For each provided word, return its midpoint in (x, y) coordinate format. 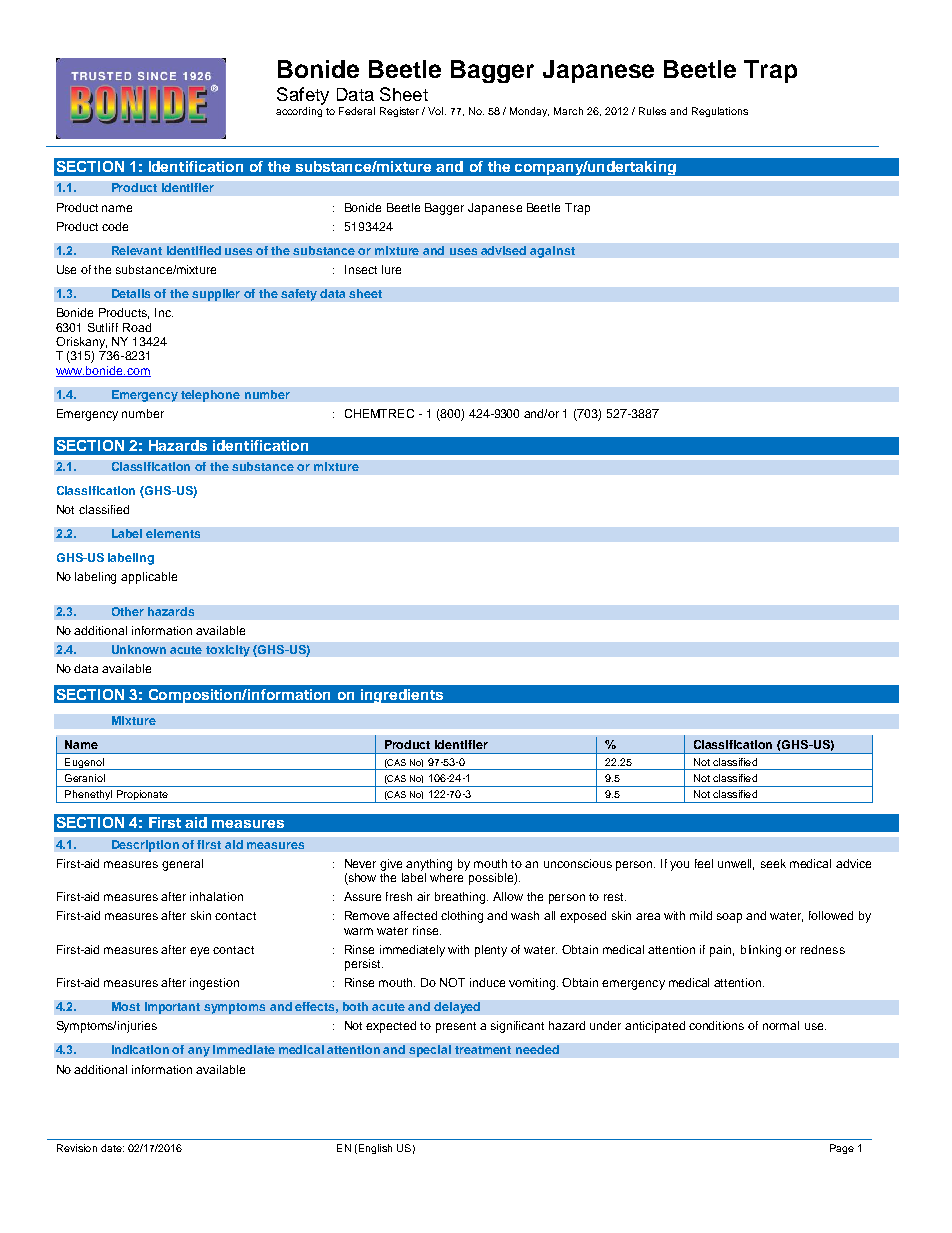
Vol (437, 111)
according (299, 112)
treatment (483, 1050)
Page (842, 1149)
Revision (77, 1148)
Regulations (720, 112)
